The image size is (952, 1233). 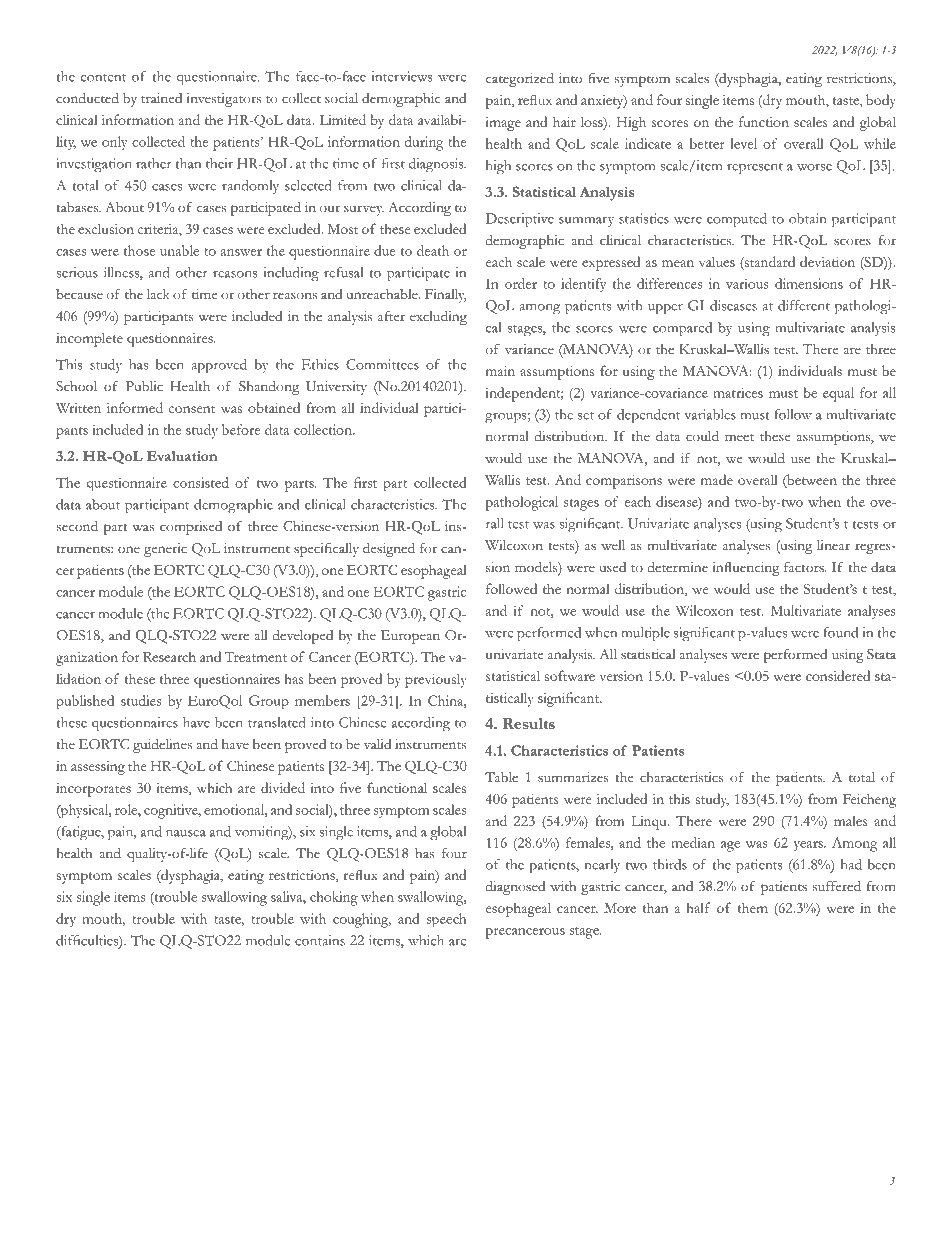 I want to click on designed, so click(x=389, y=550).
